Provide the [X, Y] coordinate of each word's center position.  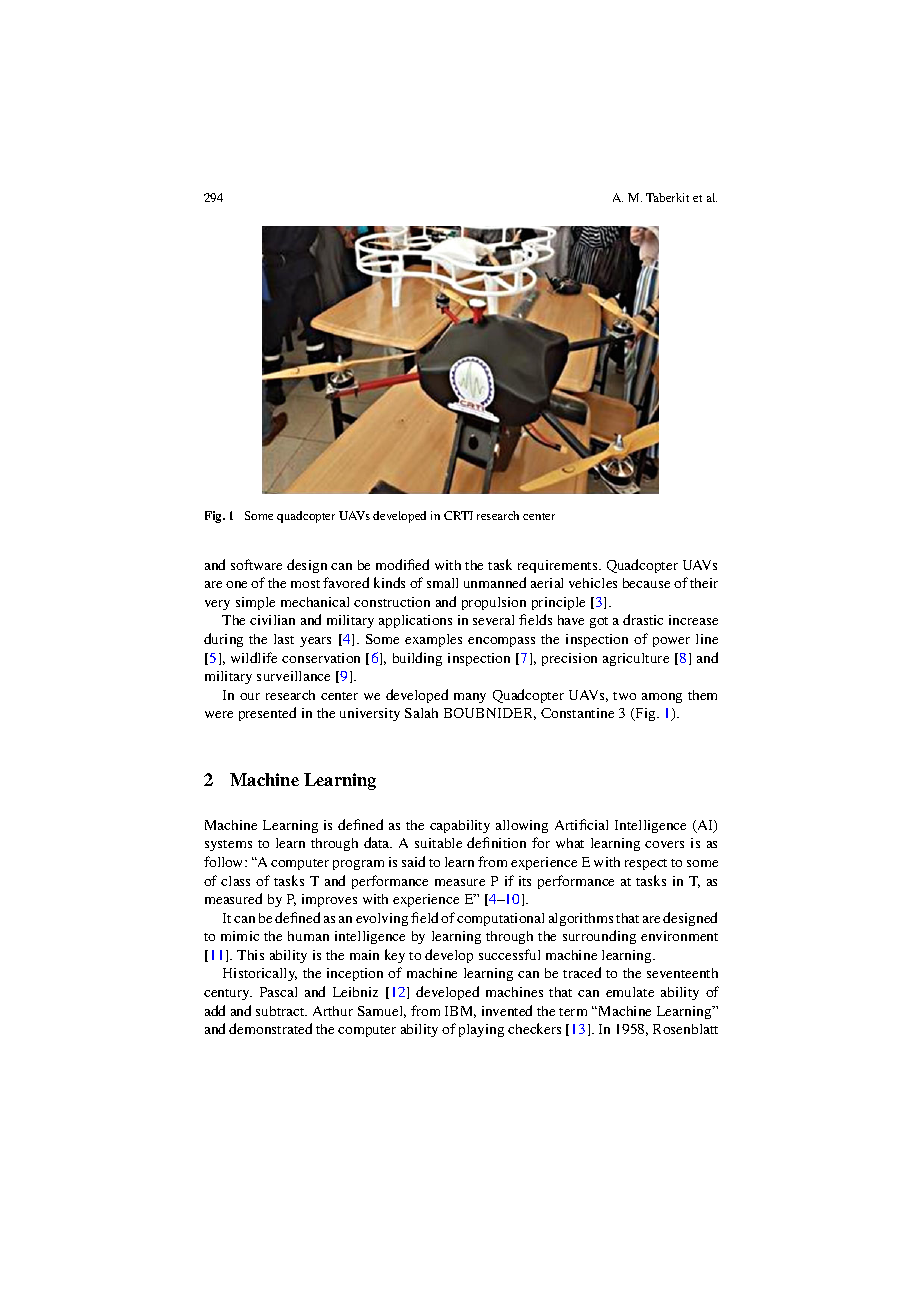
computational [500, 919]
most [305, 584]
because [646, 583]
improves [329, 900]
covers [664, 844]
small [442, 583]
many [470, 698]
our [250, 696]
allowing [522, 826]
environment [679, 936]
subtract [281, 1011]
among [662, 698]
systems [228, 845]
